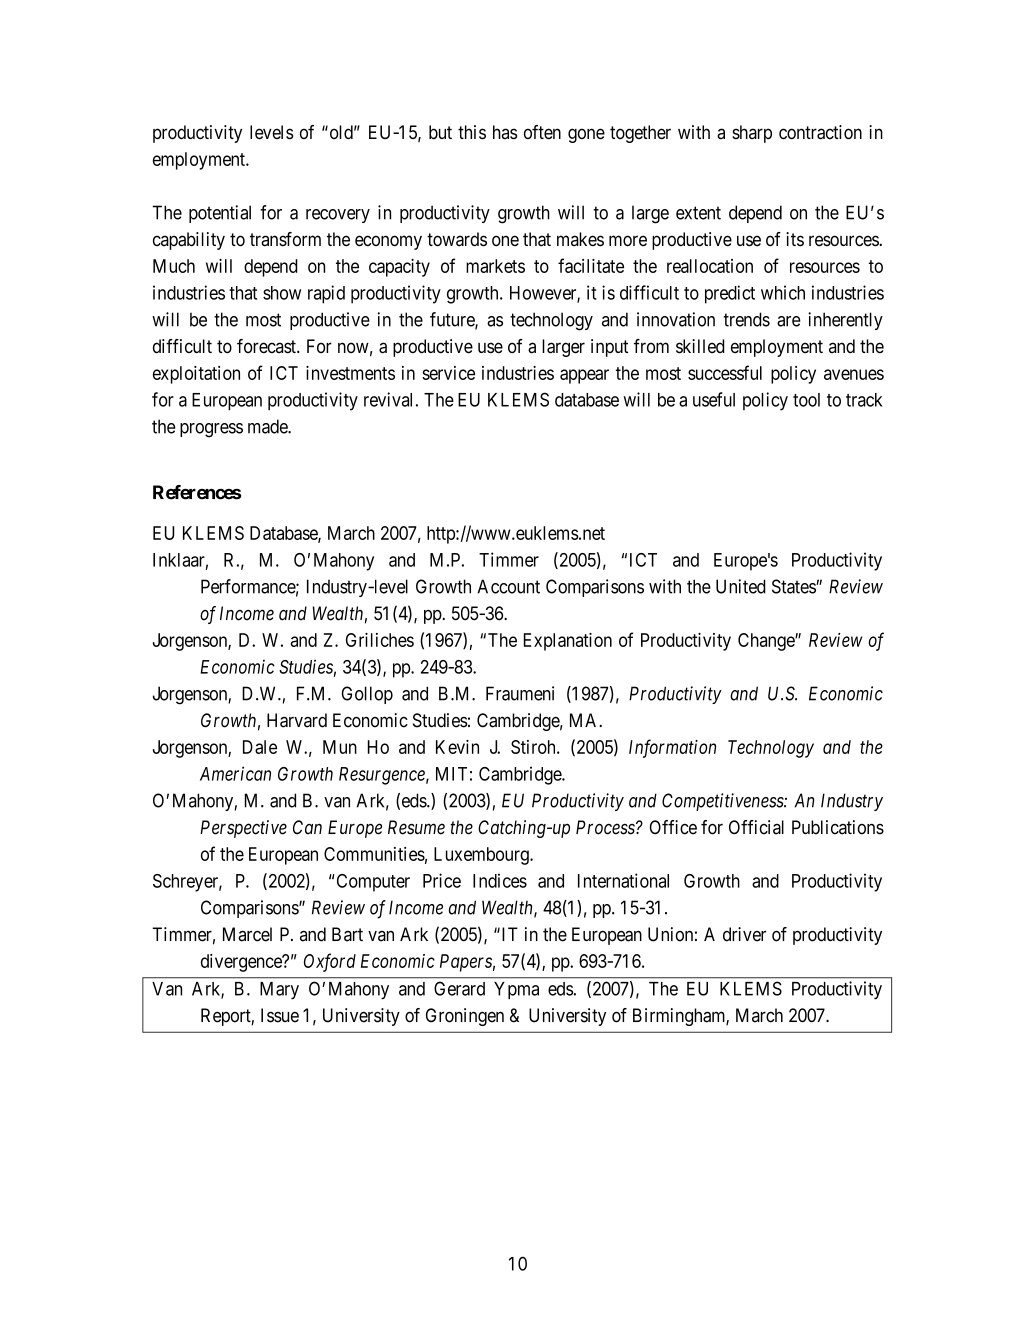 This image has height=1340, width=1035. Describe the element at coordinates (794, 586) in the image. I see `States` at that location.
